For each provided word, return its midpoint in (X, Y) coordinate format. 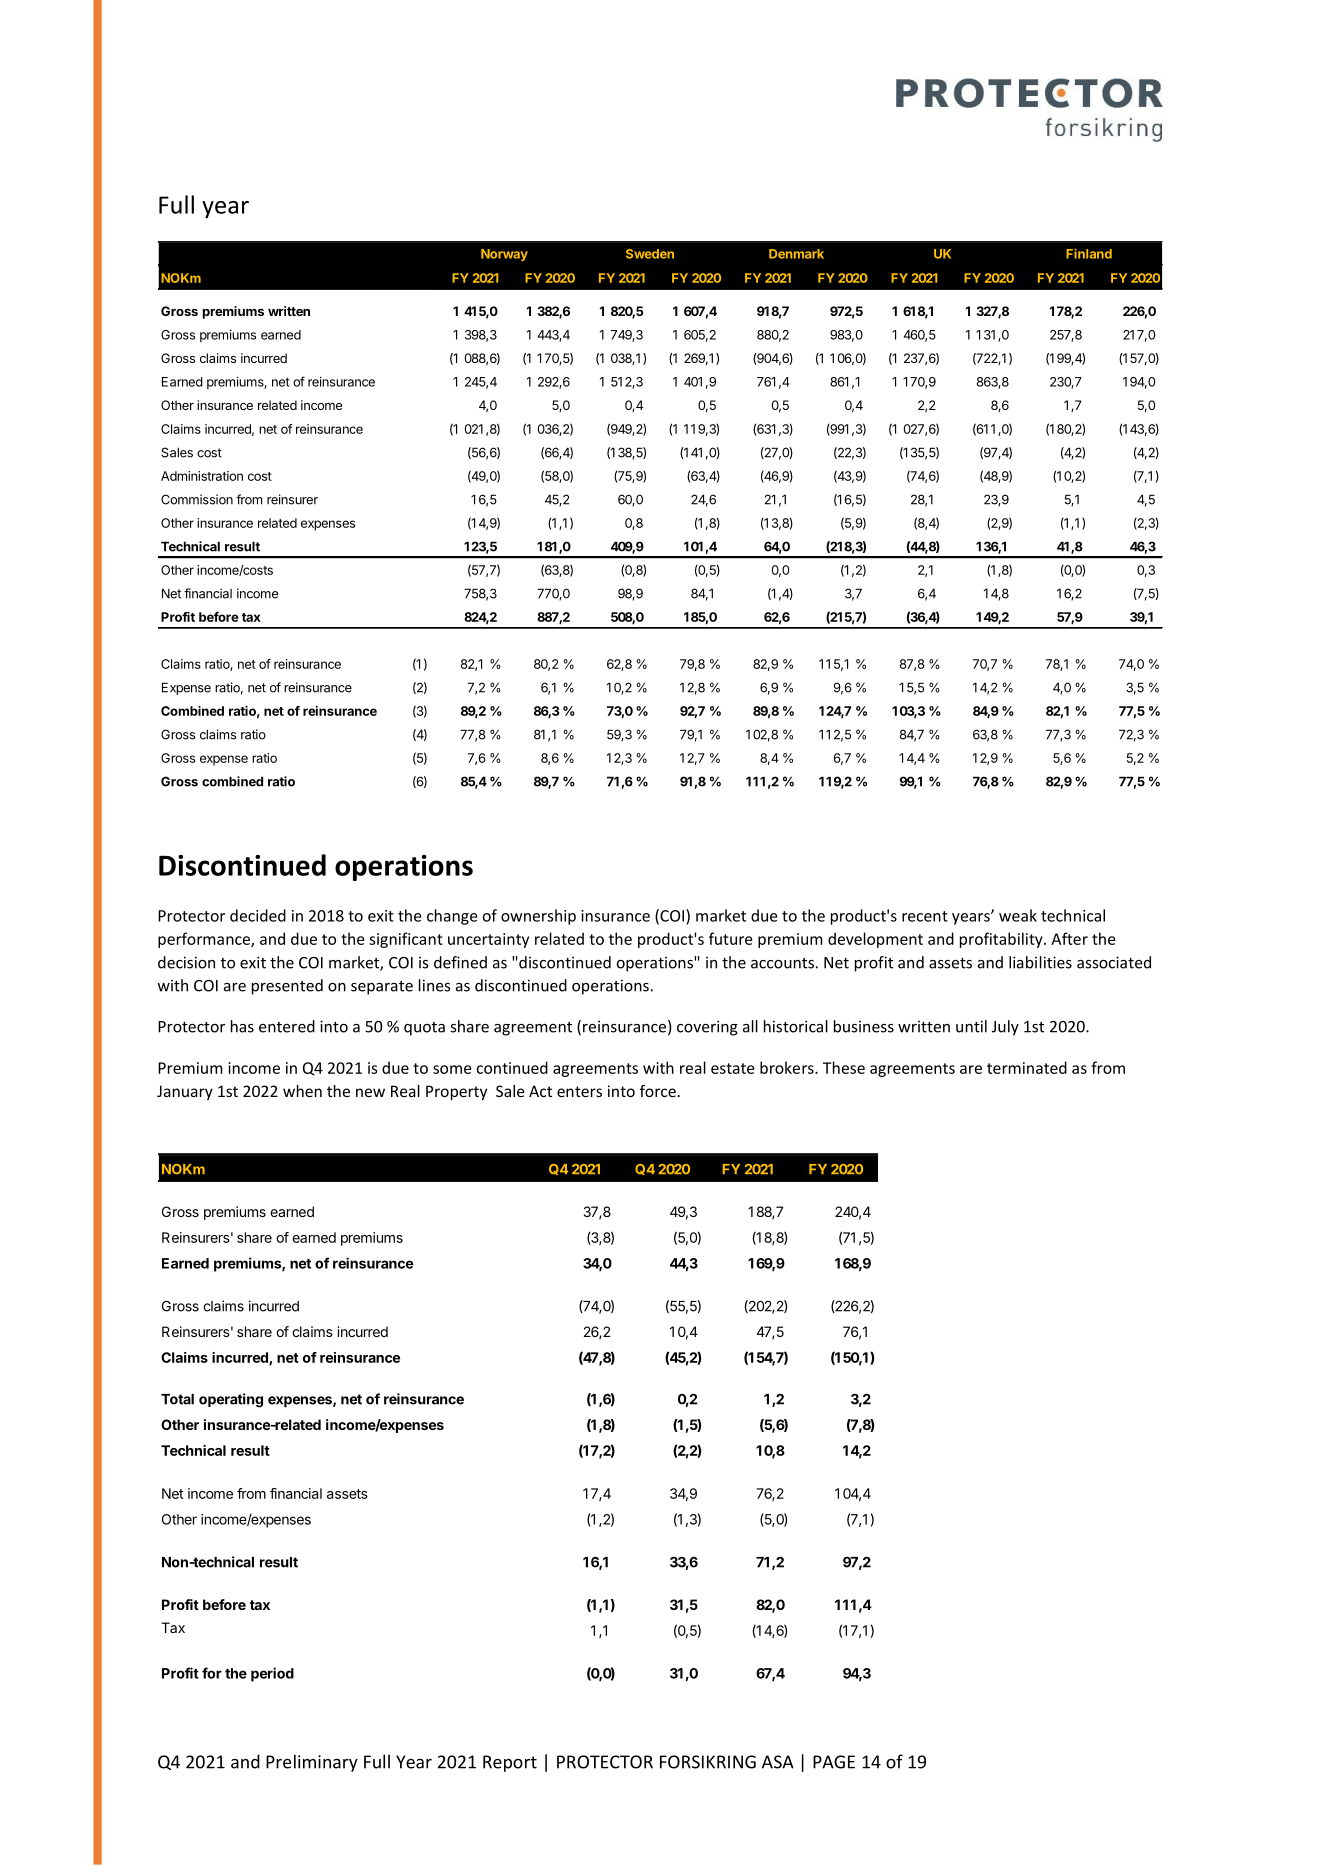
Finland (1089, 253)
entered (287, 1026)
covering (707, 1028)
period (272, 1674)
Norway (504, 255)
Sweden (650, 254)
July (1005, 1028)
